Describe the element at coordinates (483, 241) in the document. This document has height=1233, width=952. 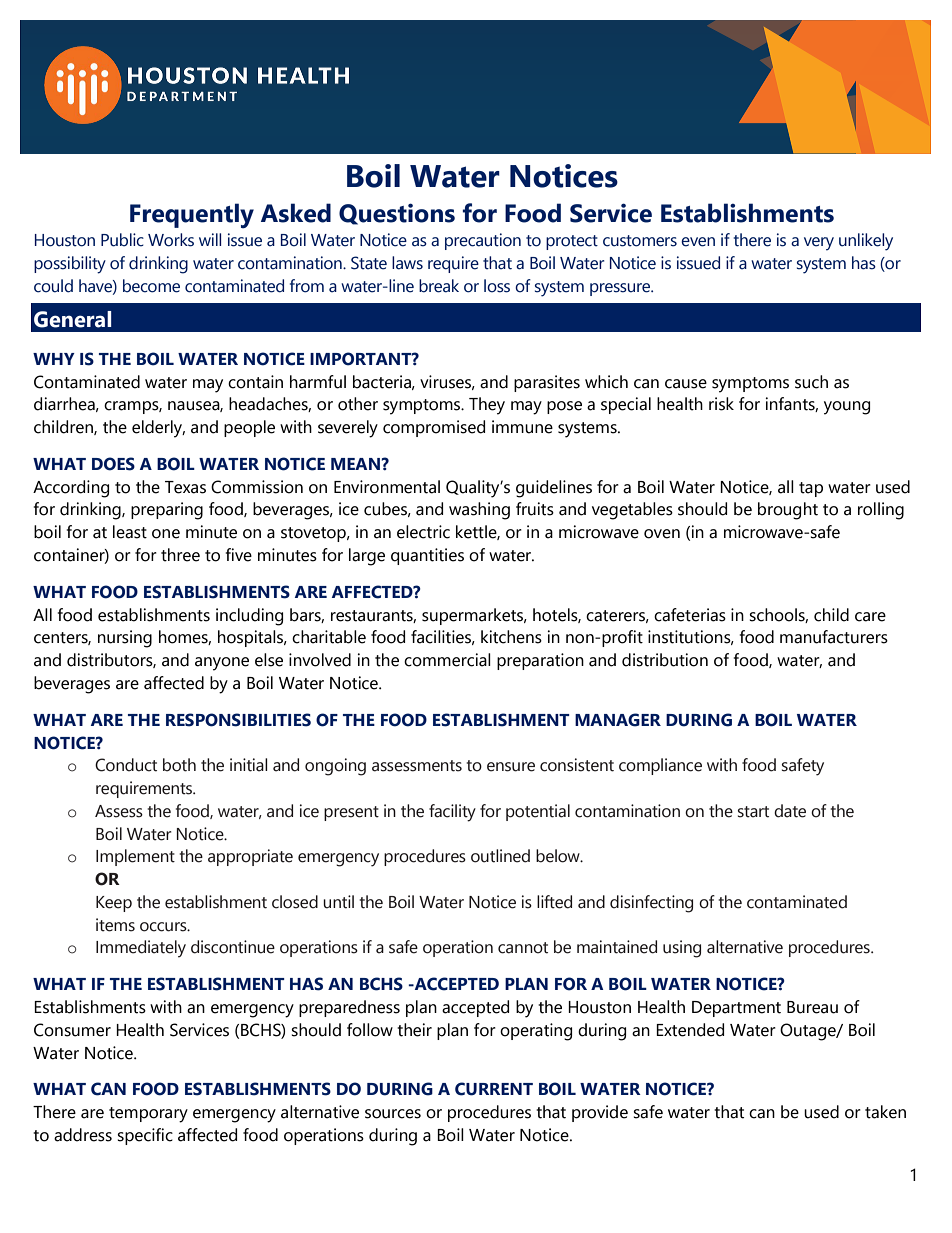
I see `precaution` at that location.
